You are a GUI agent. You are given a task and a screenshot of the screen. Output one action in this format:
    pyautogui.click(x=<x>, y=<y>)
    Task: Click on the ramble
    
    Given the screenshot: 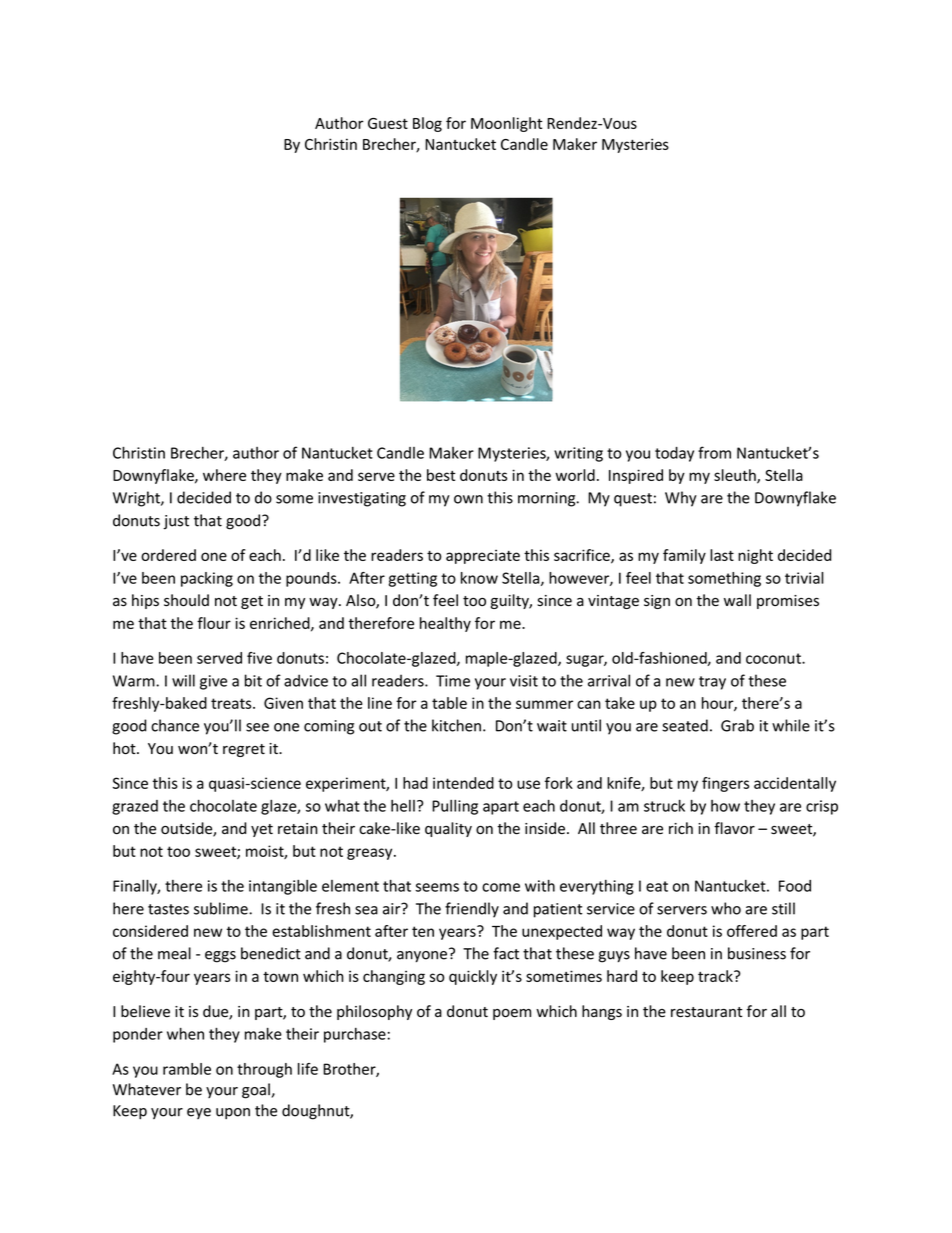 What is the action you would take?
    pyautogui.click(x=187, y=1069)
